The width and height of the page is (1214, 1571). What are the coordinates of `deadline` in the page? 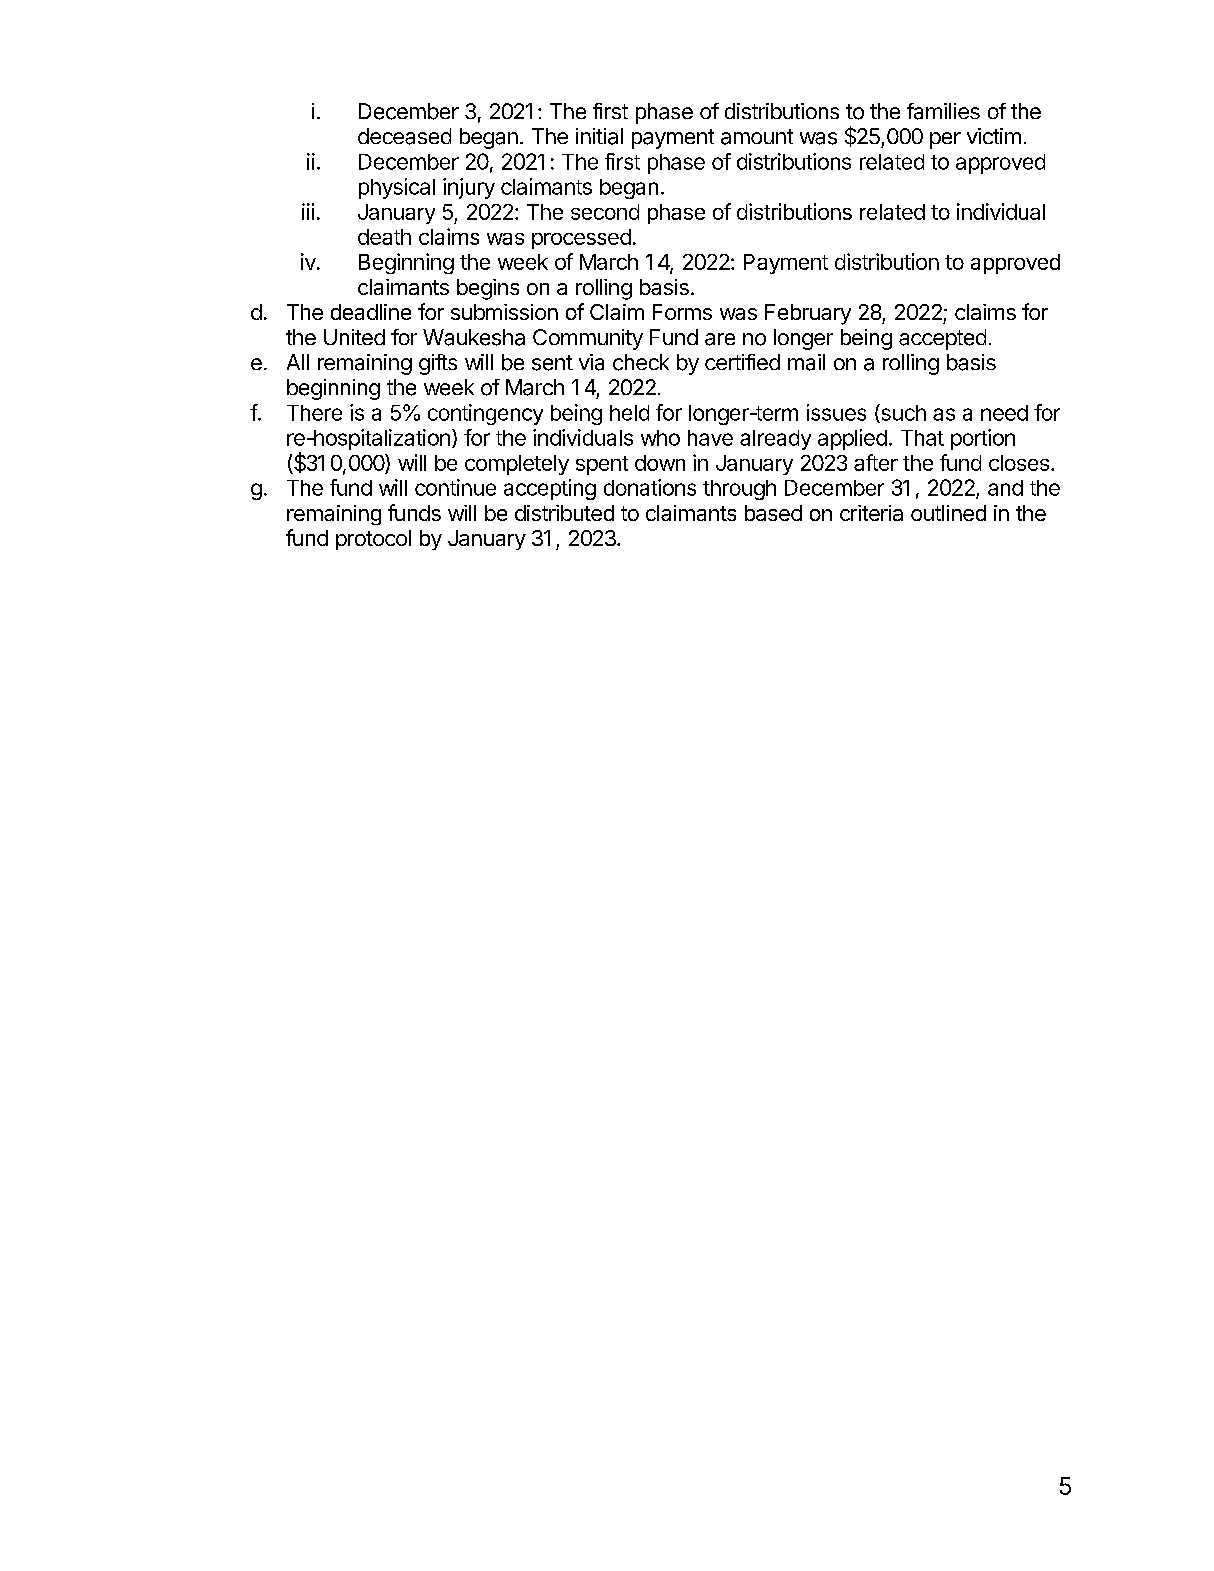 It's located at (371, 312).
